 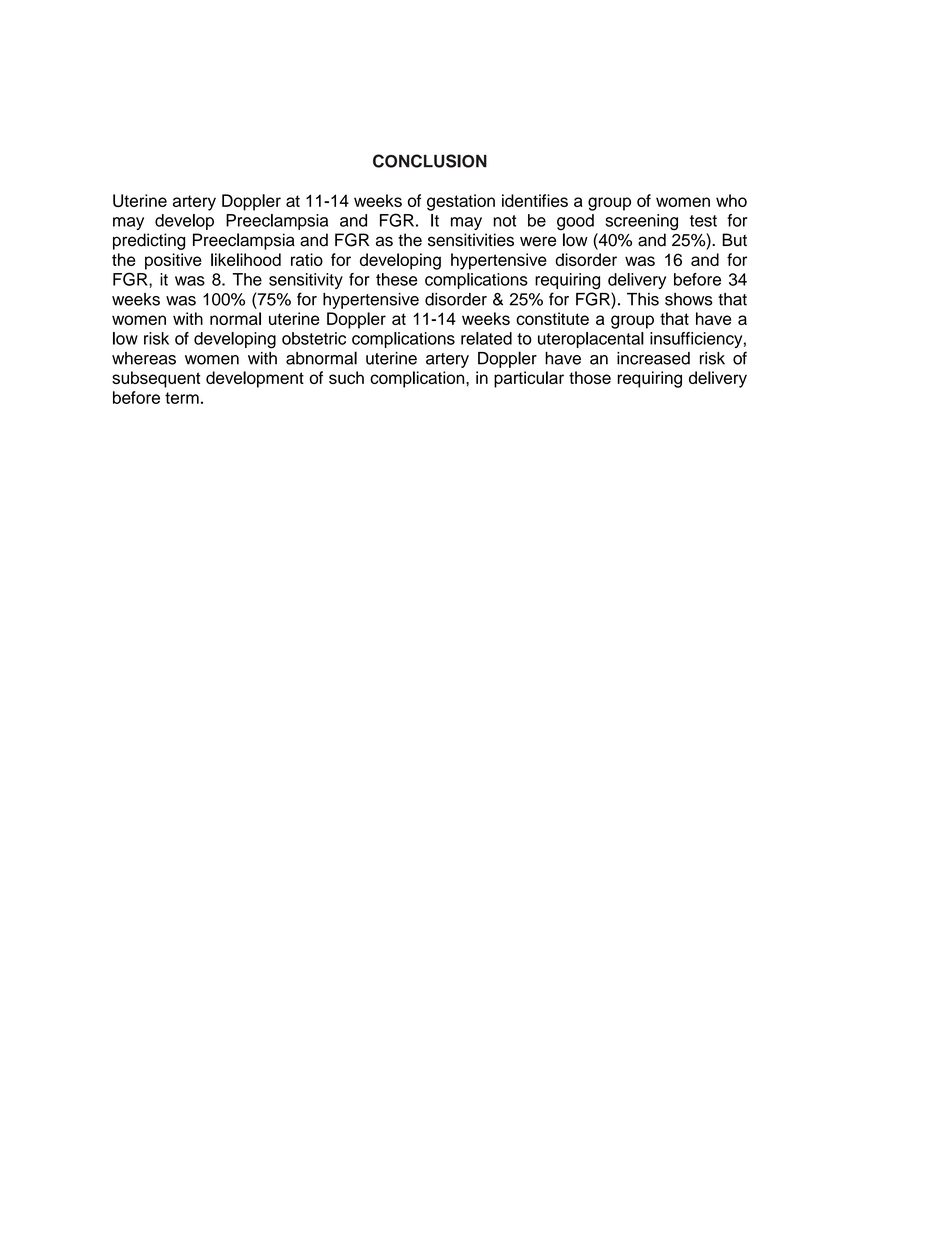 What do you see at coordinates (529, 379) in the screenshot?
I see `particular` at bounding box center [529, 379].
